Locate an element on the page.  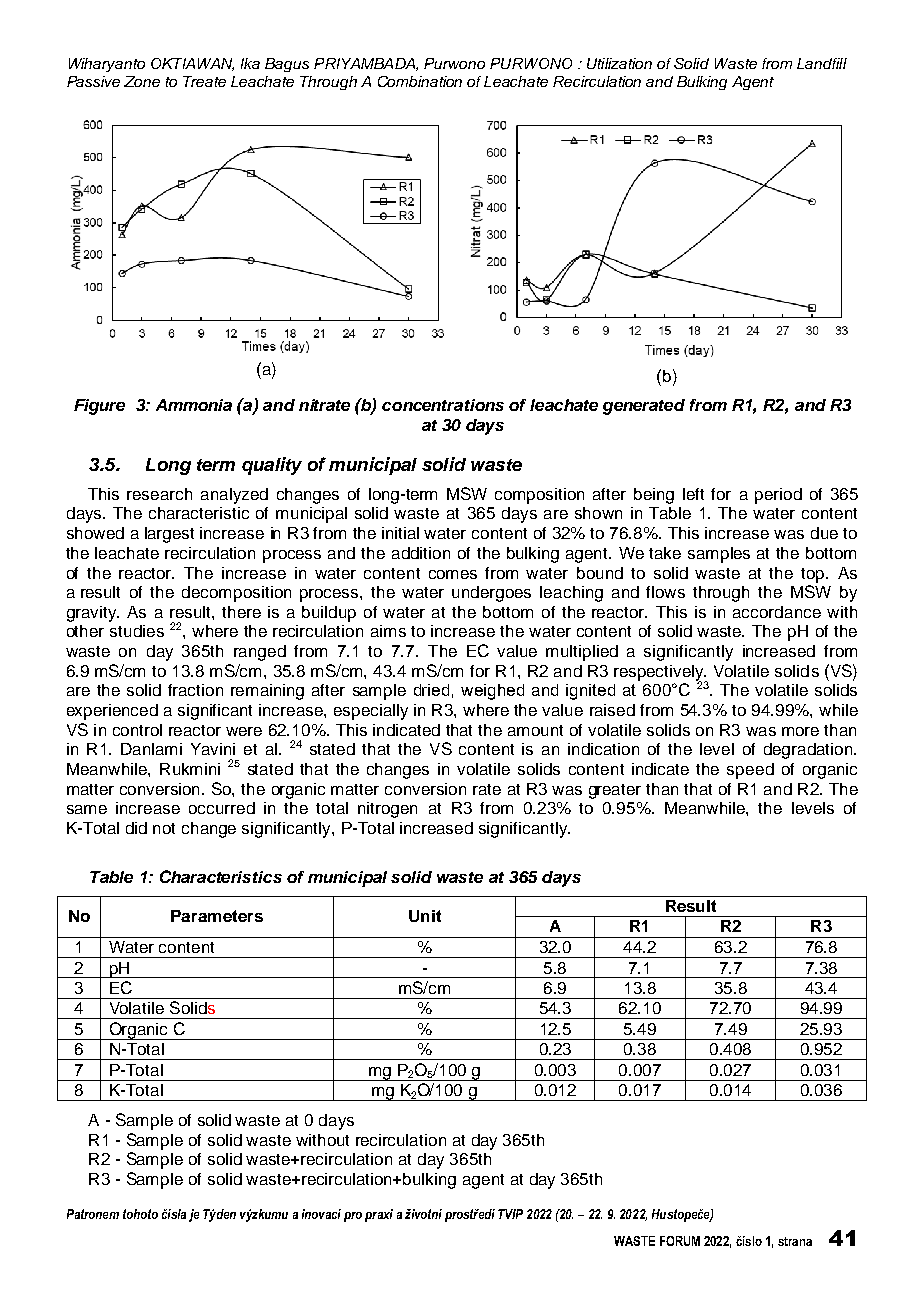
studies is located at coordinates (137, 631).
